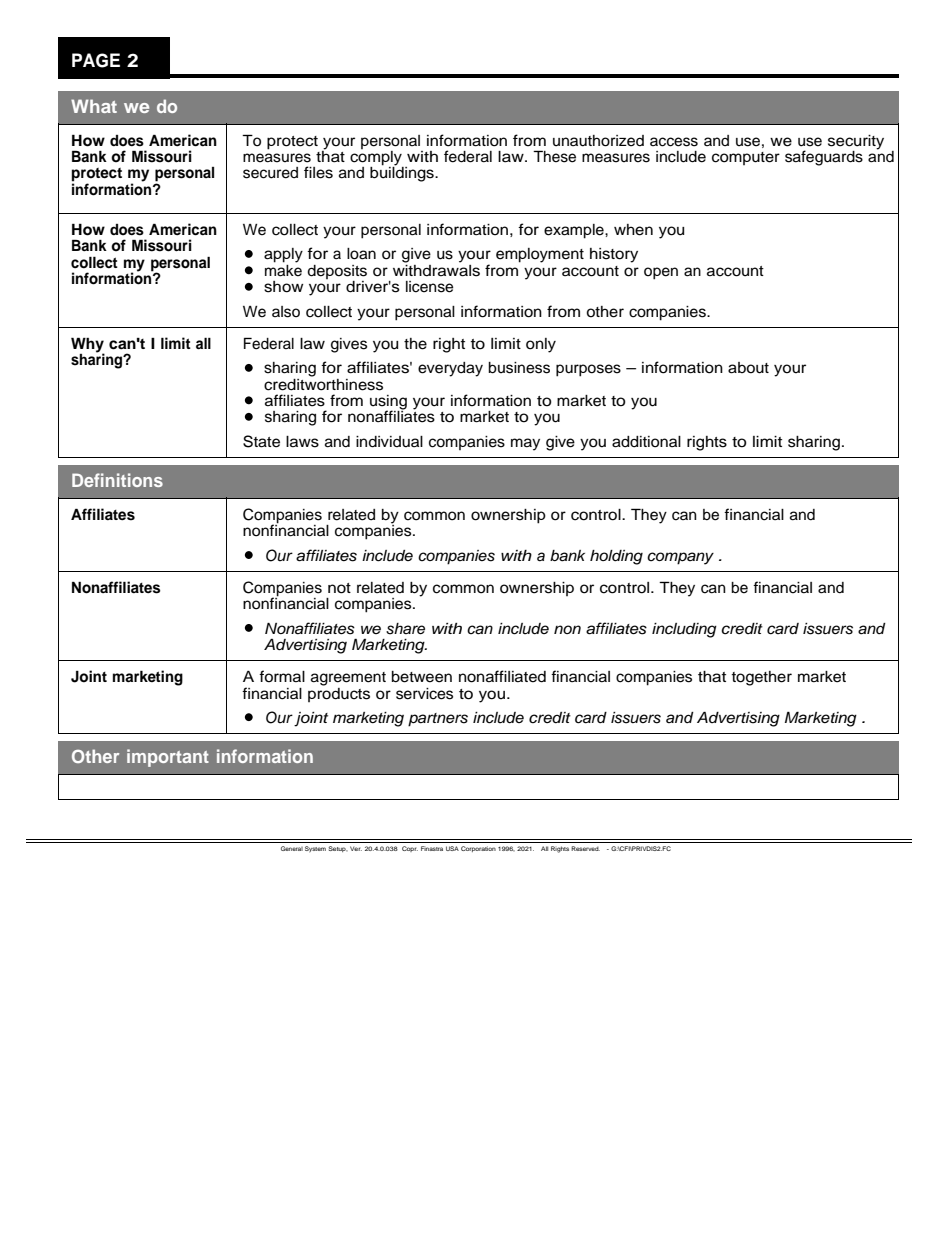  What do you see at coordinates (540, 255) in the image?
I see `employment` at bounding box center [540, 255].
